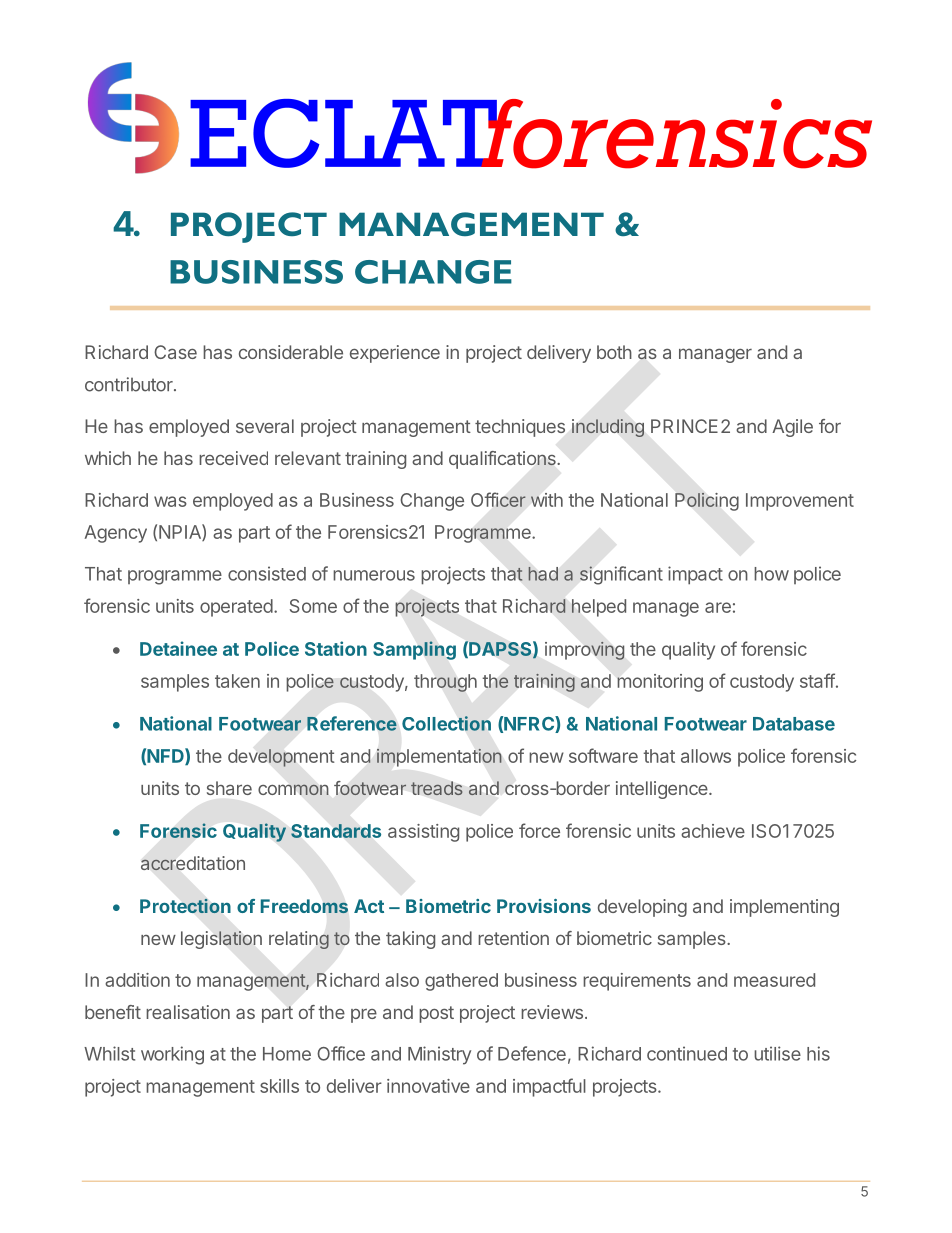 The height and width of the document is (1233, 952). What do you see at coordinates (395, 354) in the document?
I see `experience` at bounding box center [395, 354].
